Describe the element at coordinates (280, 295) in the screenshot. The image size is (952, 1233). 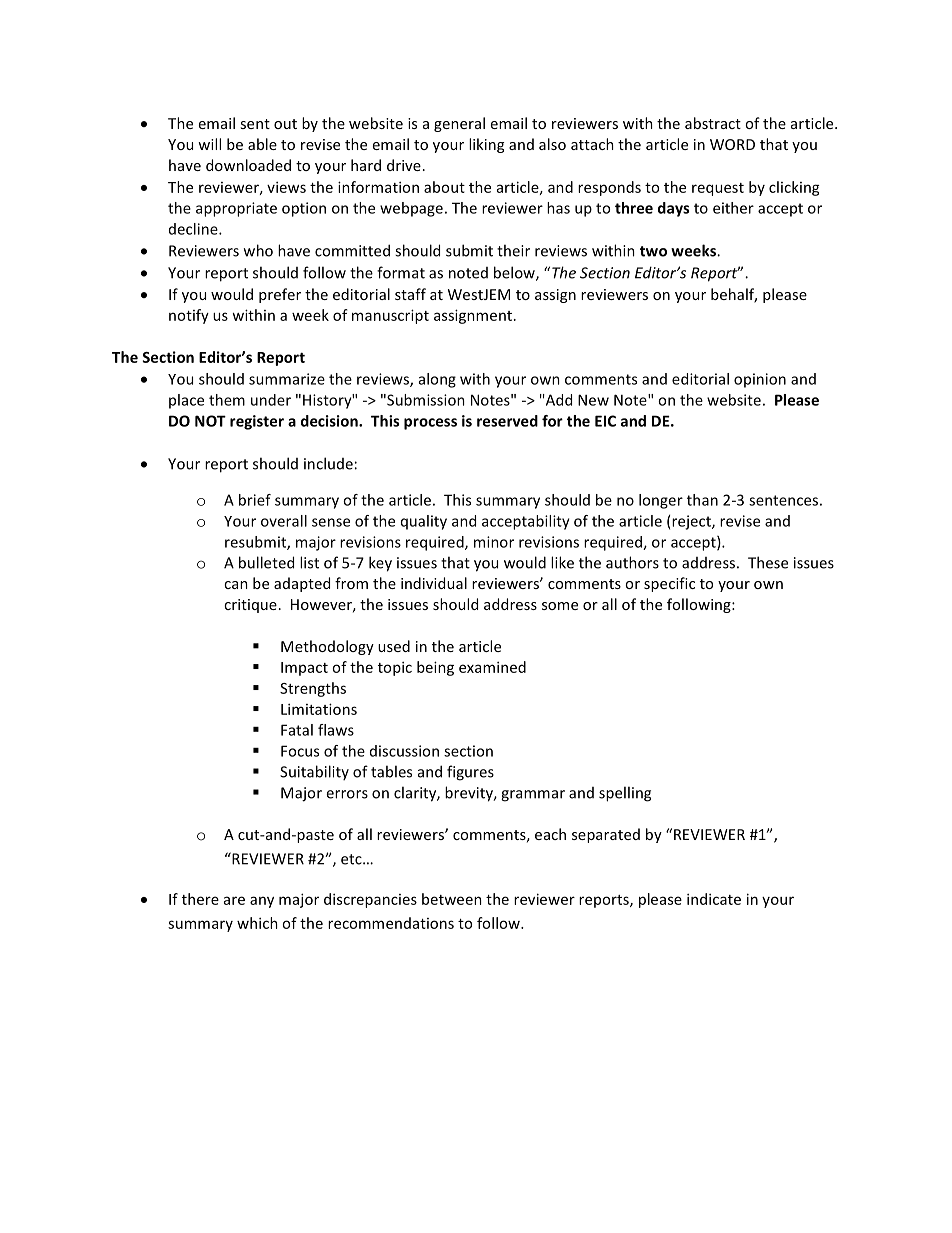
I see `prefer` at that location.
